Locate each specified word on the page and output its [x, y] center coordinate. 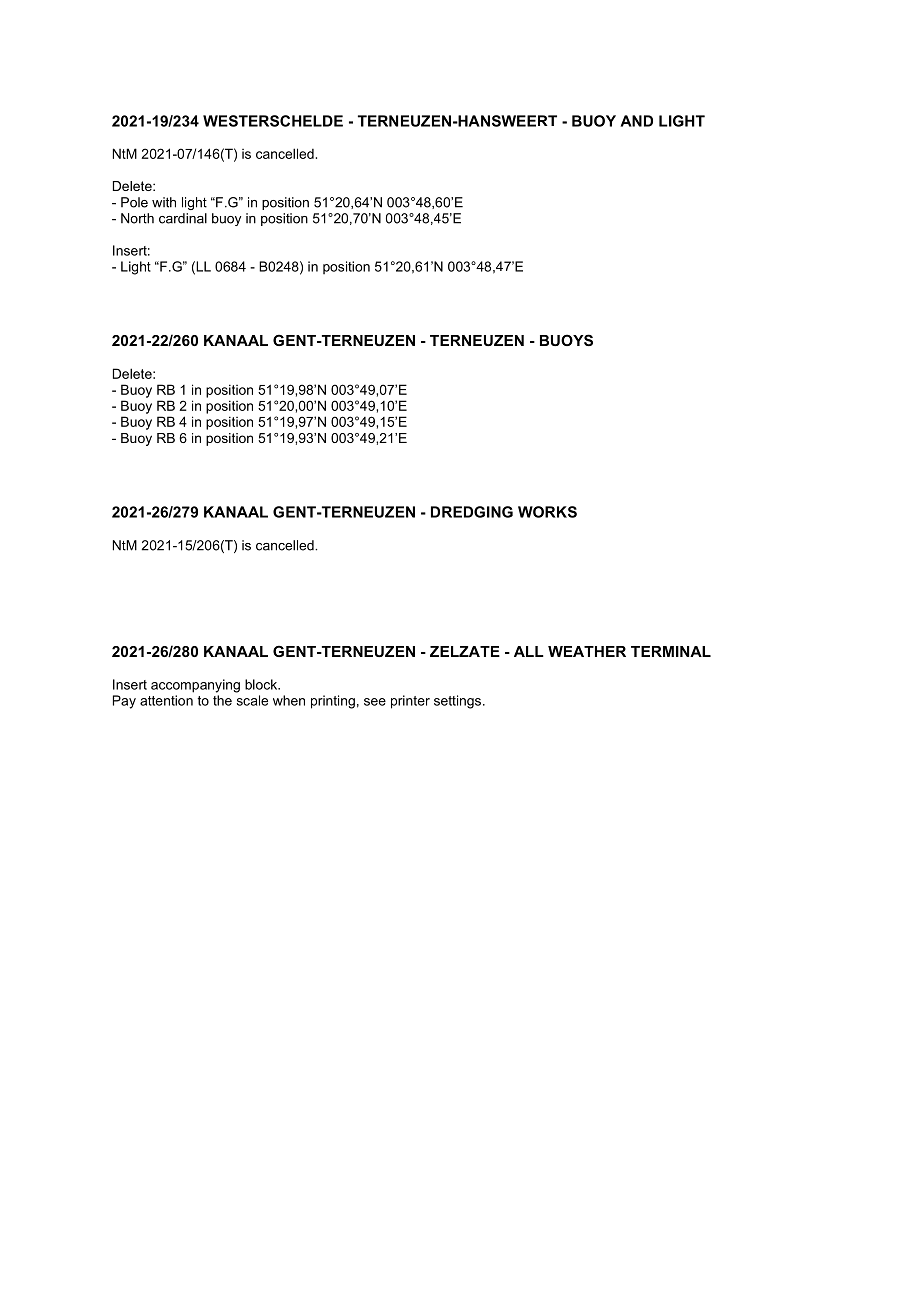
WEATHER [587, 651]
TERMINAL [671, 651]
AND [636, 121]
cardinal [183, 218]
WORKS [547, 512]
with [164, 202]
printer [410, 702]
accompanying [195, 686]
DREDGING [472, 512]
